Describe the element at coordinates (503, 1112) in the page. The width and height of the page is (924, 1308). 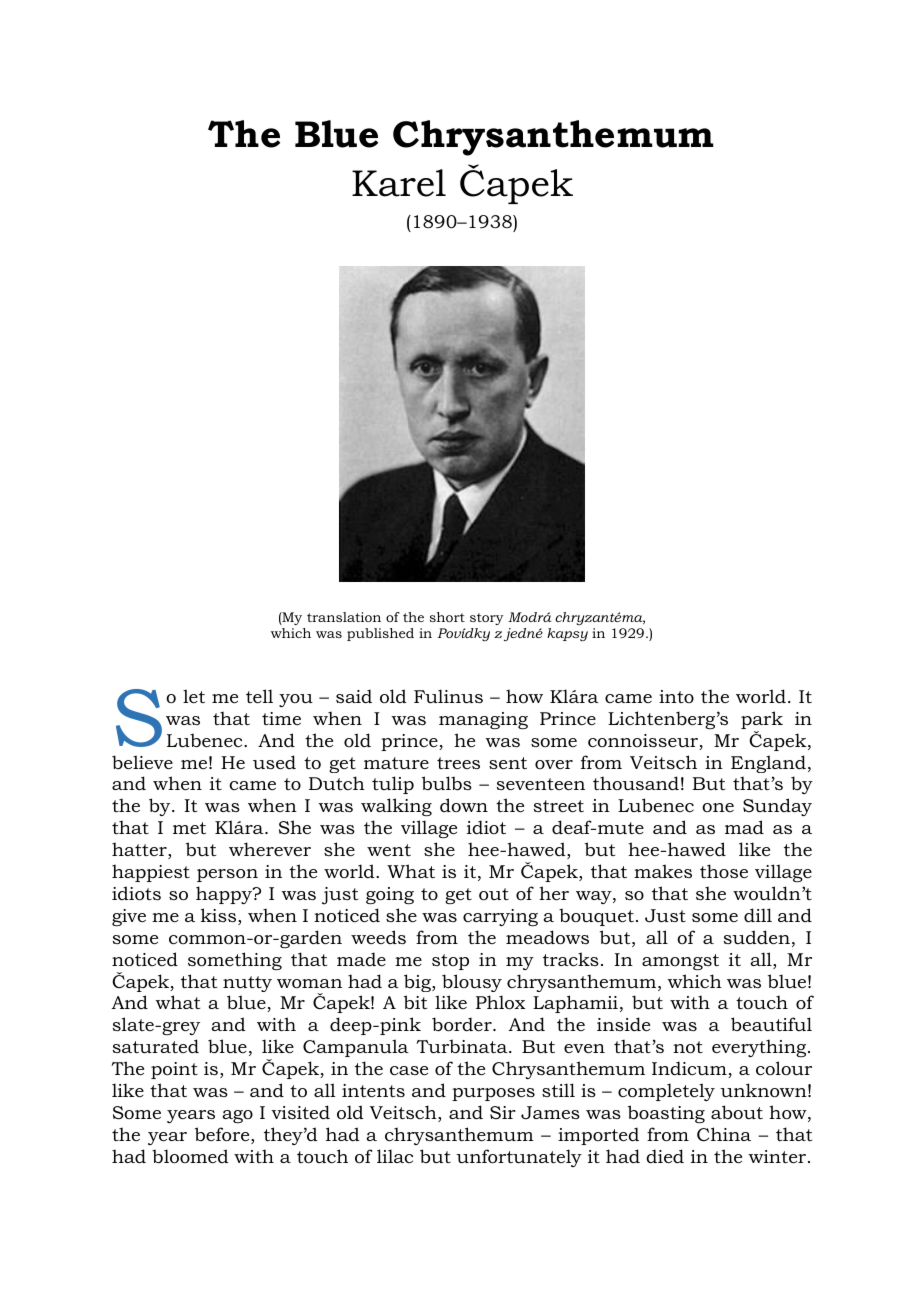
I see `Sir` at that location.
